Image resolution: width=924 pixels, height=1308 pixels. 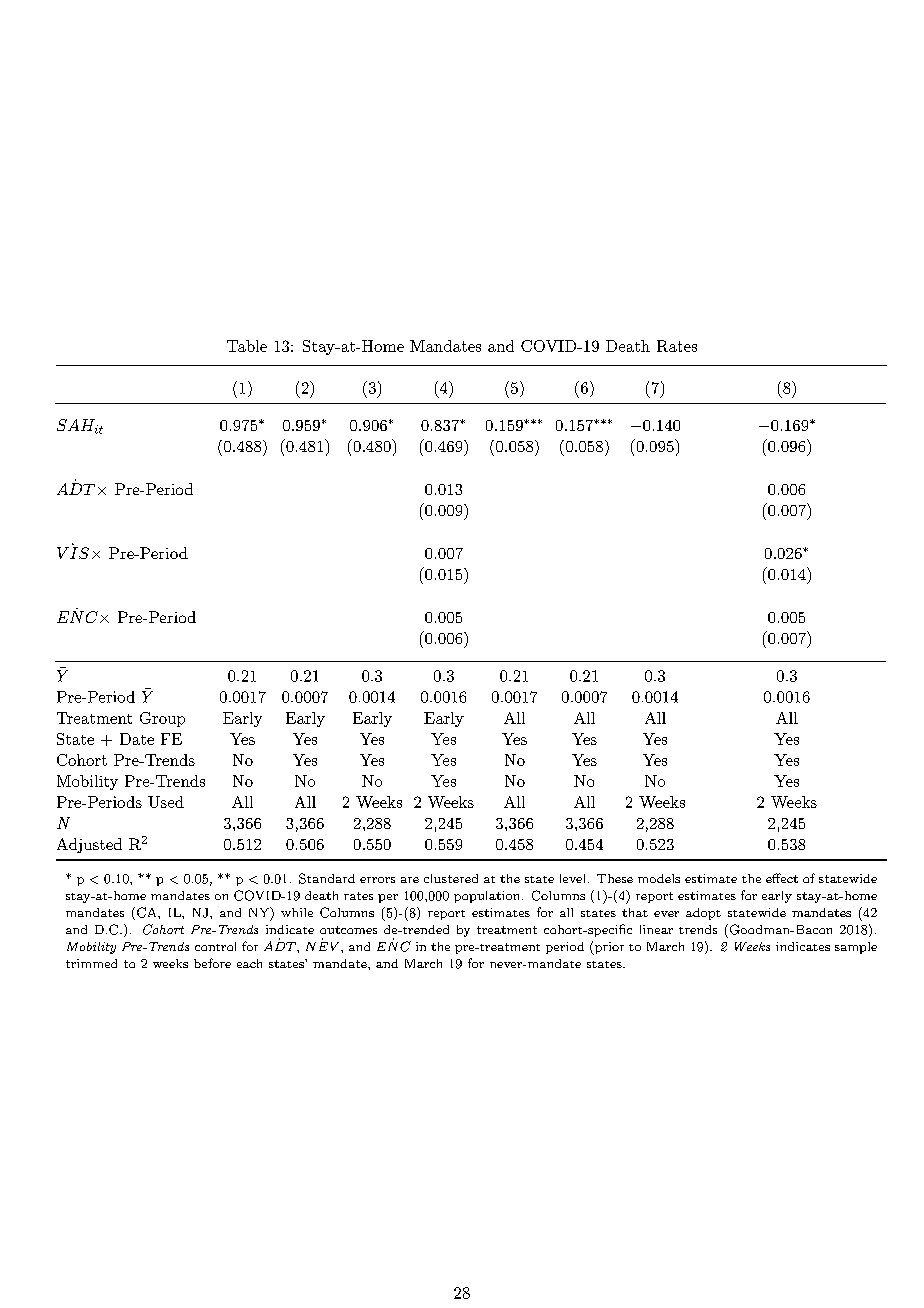 What do you see at coordinates (166, 802) in the page?
I see `Used` at bounding box center [166, 802].
